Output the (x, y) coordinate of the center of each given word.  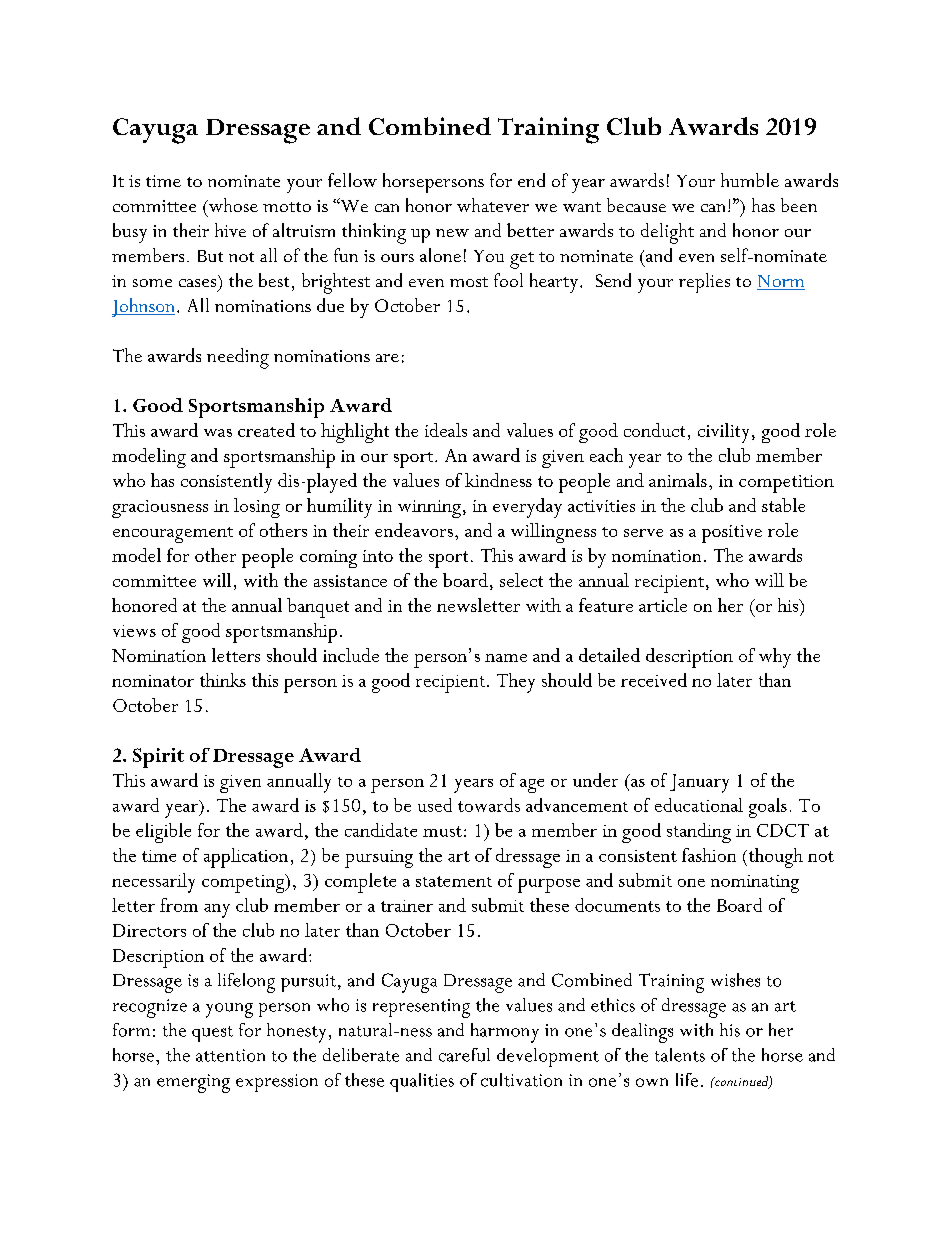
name (506, 658)
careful (464, 1055)
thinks (223, 680)
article (663, 605)
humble (750, 180)
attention (230, 1055)
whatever (493, 205)
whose (232, 205)
